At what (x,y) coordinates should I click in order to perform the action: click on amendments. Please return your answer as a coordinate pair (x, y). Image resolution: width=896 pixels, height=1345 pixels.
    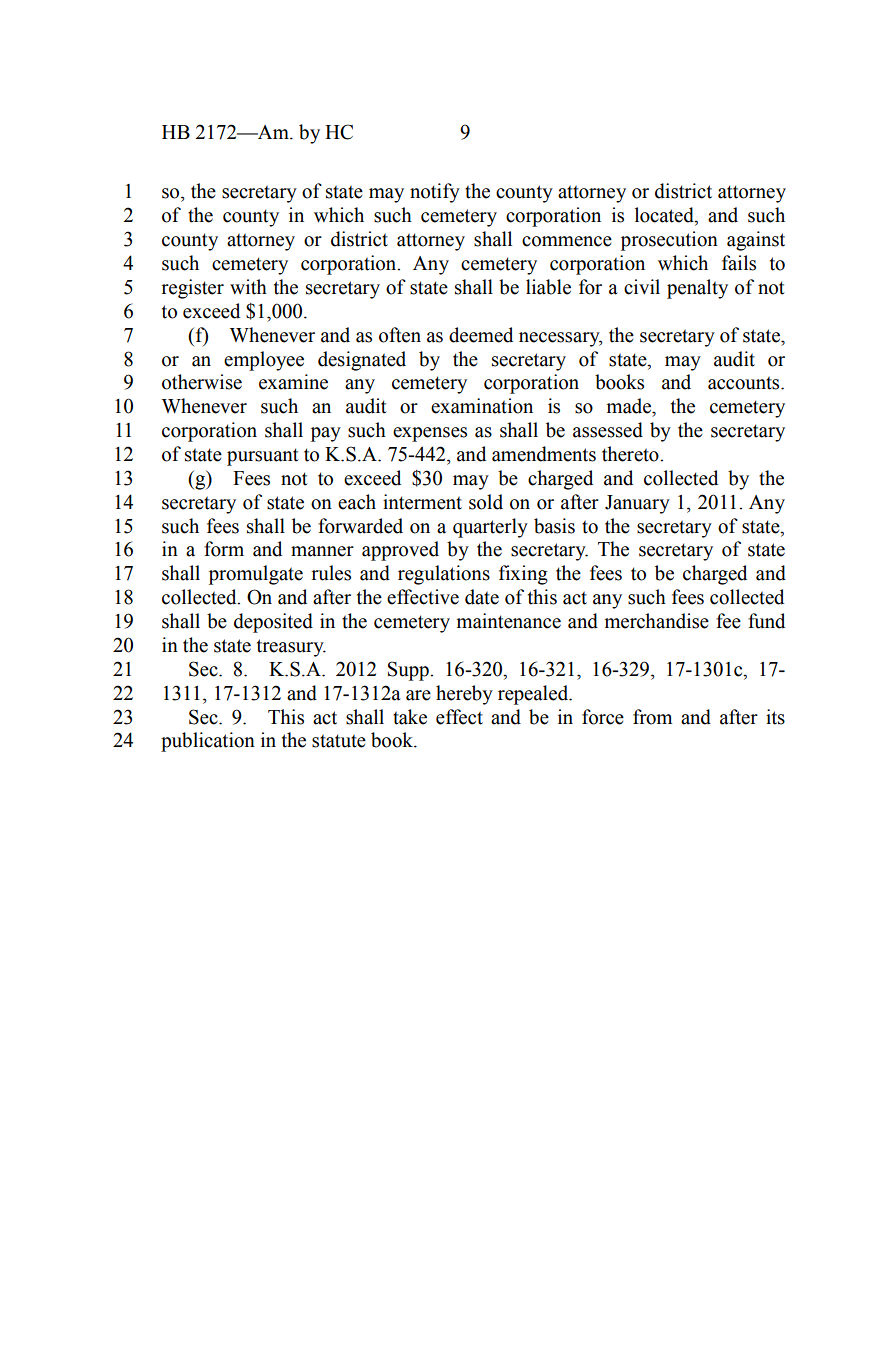
    Looking at the image, I should click on (544, 454).
